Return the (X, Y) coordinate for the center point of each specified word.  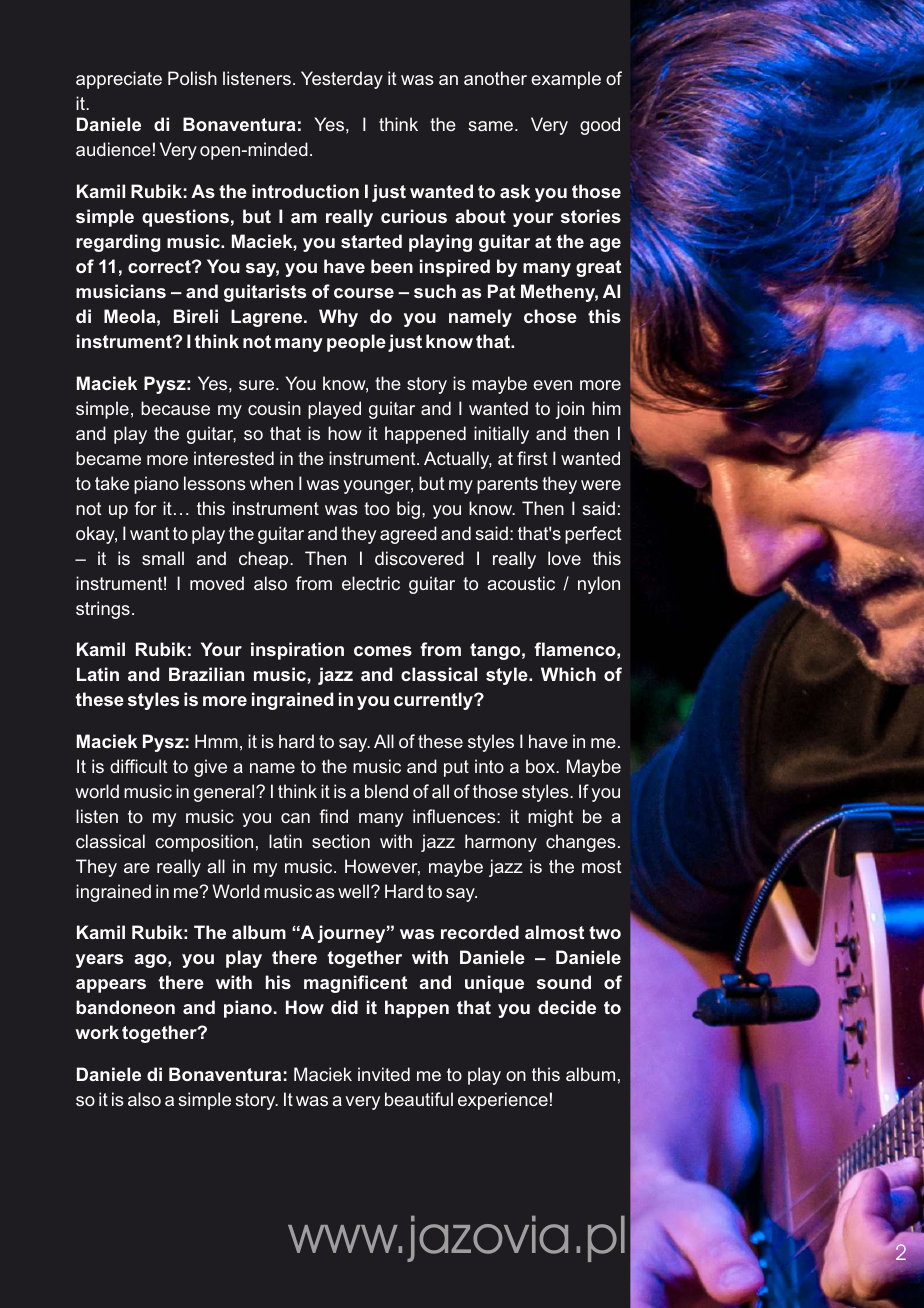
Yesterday (342, 80)
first (532, 458)
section (341, 841)
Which (568, 674)
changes (581, 843)
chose (550, 316)
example (566, 80)
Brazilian (206, 674)
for (145, 508)
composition (204, 843)
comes (383, 651)
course (364, 293)
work (97, 1032)
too (377, 508)
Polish (192, 78)
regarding (118, 243)
